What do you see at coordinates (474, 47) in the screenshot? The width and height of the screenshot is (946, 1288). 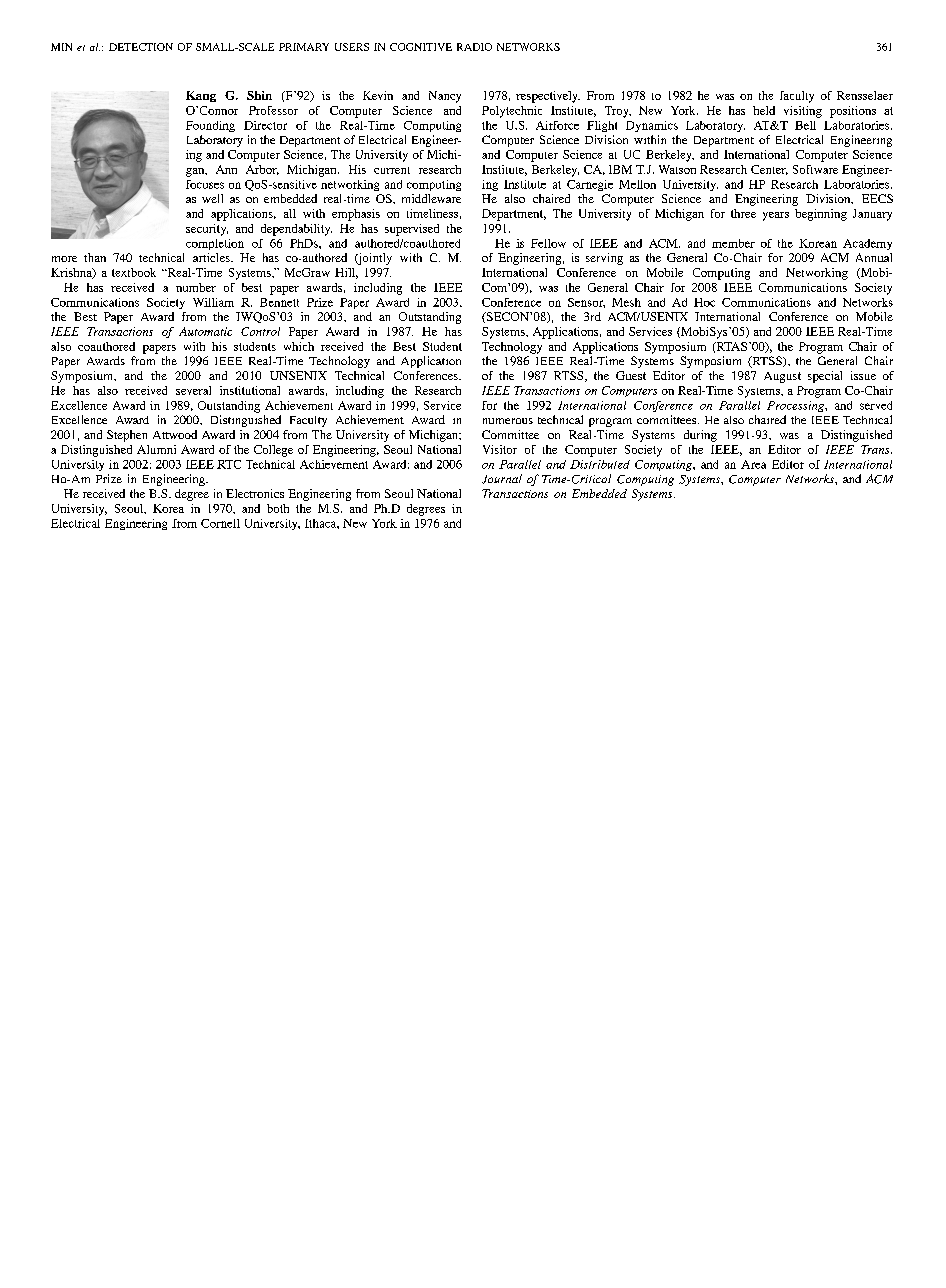 I see `RADIO` at bounding box center [474, 47].
